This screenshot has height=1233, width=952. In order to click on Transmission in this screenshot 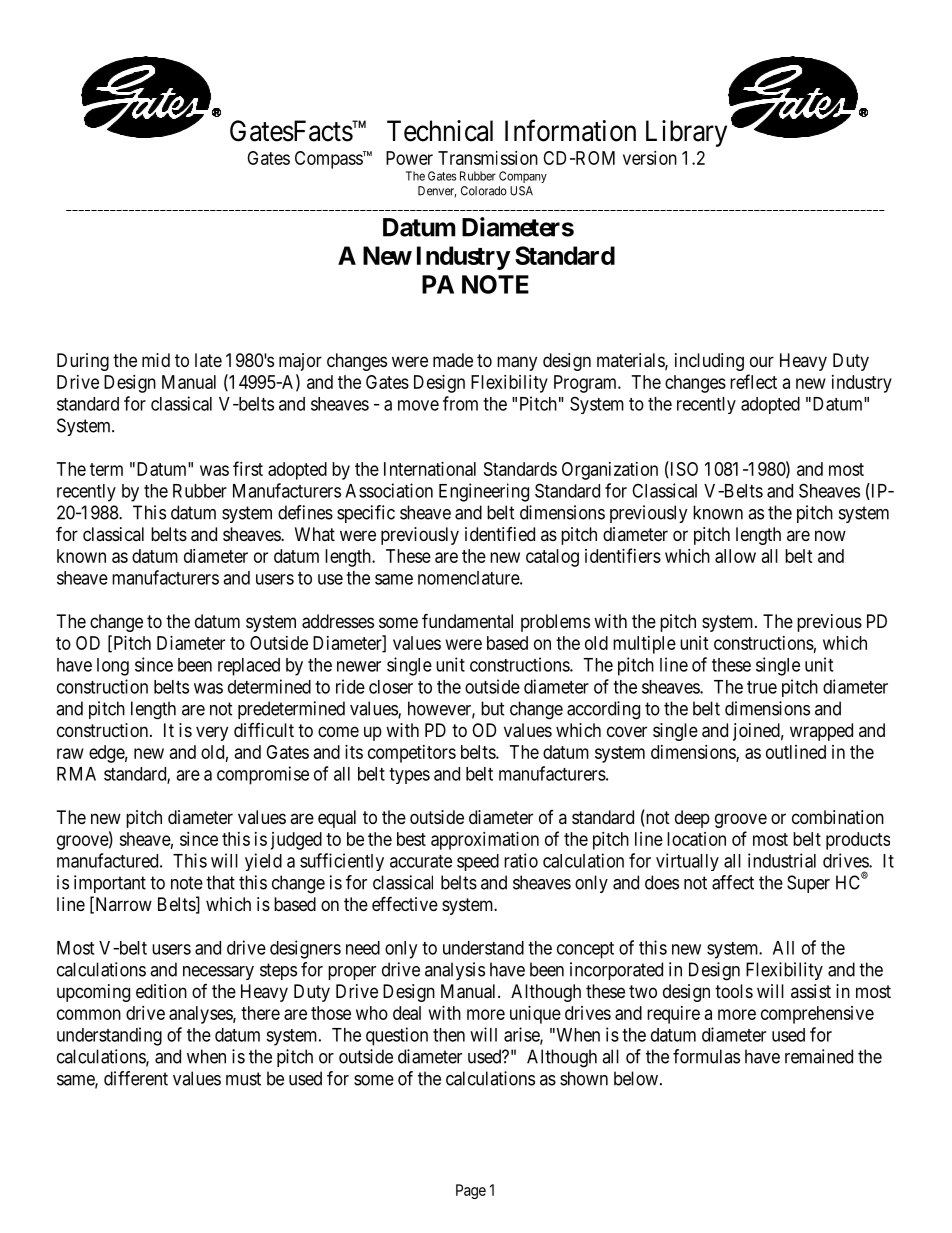, I will do `click(488, 158)`.
